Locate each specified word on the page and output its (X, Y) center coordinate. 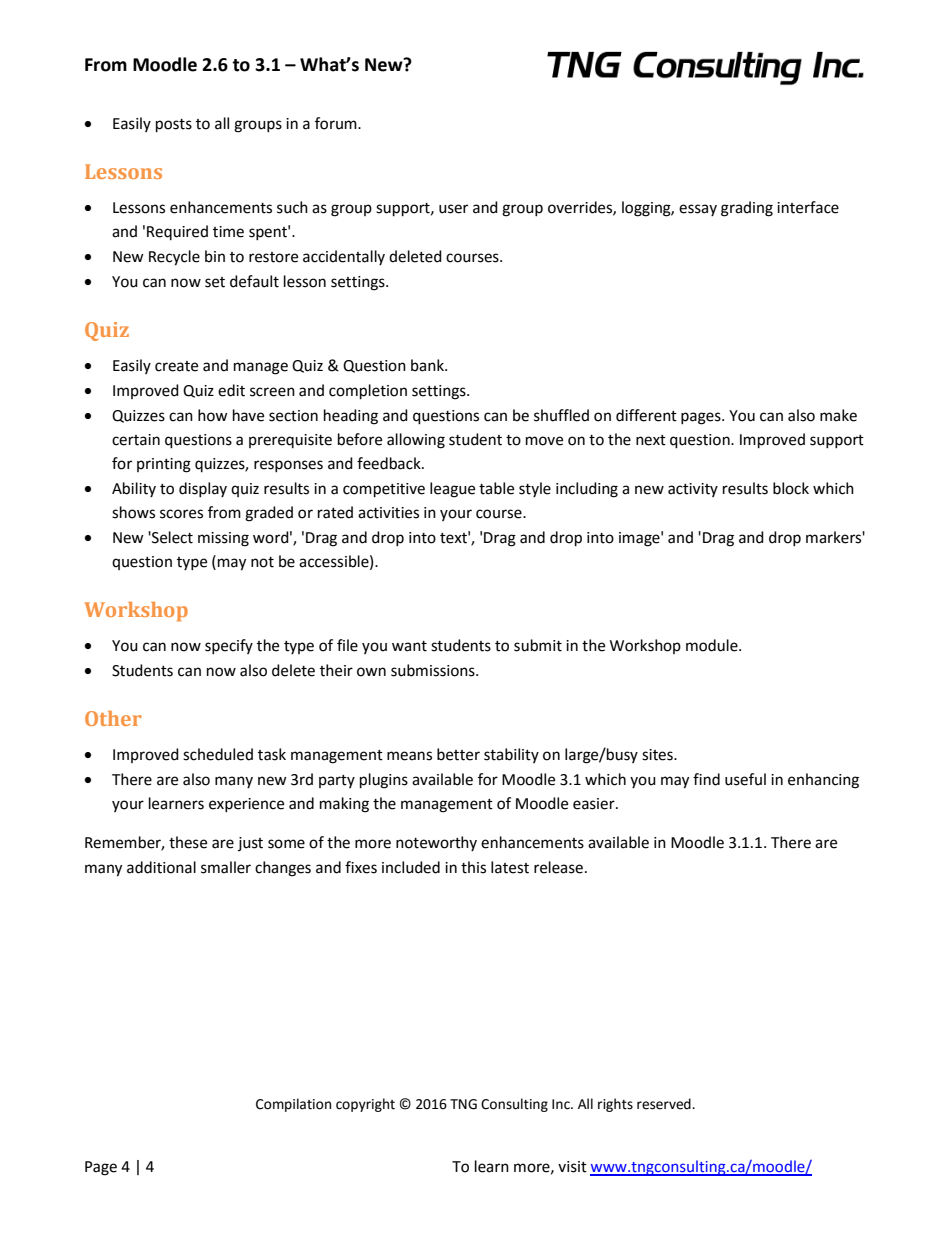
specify (229, 646)
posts (174, 126)
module (713, 645)
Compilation (293, 1105)
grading (747, 209)
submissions (434, 670)
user (453, 209)
